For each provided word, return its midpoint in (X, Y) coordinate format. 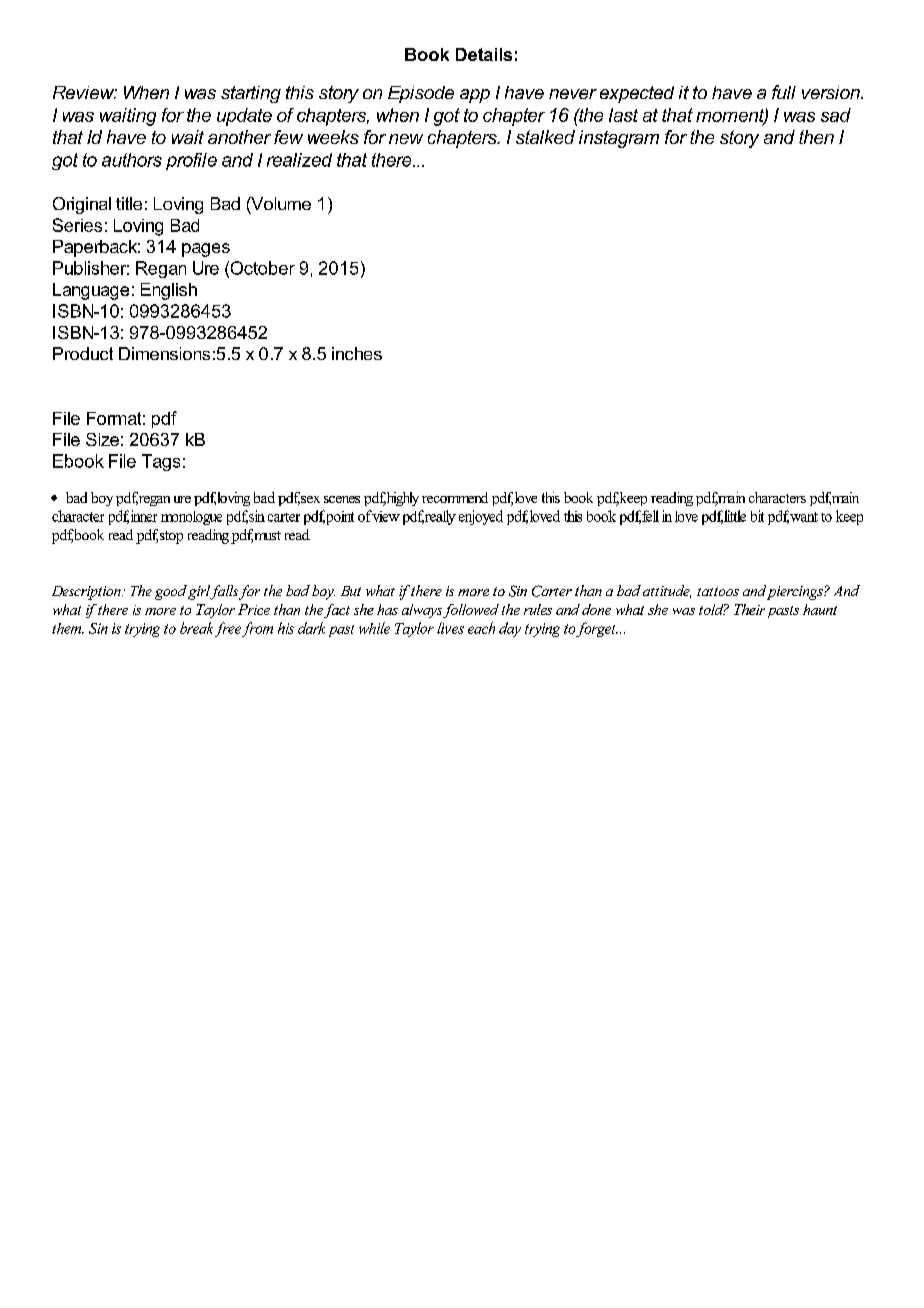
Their (749, 609)
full (784, 92)
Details (484, 54)
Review (85, 92)
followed (471, 611)
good (171, 592)
